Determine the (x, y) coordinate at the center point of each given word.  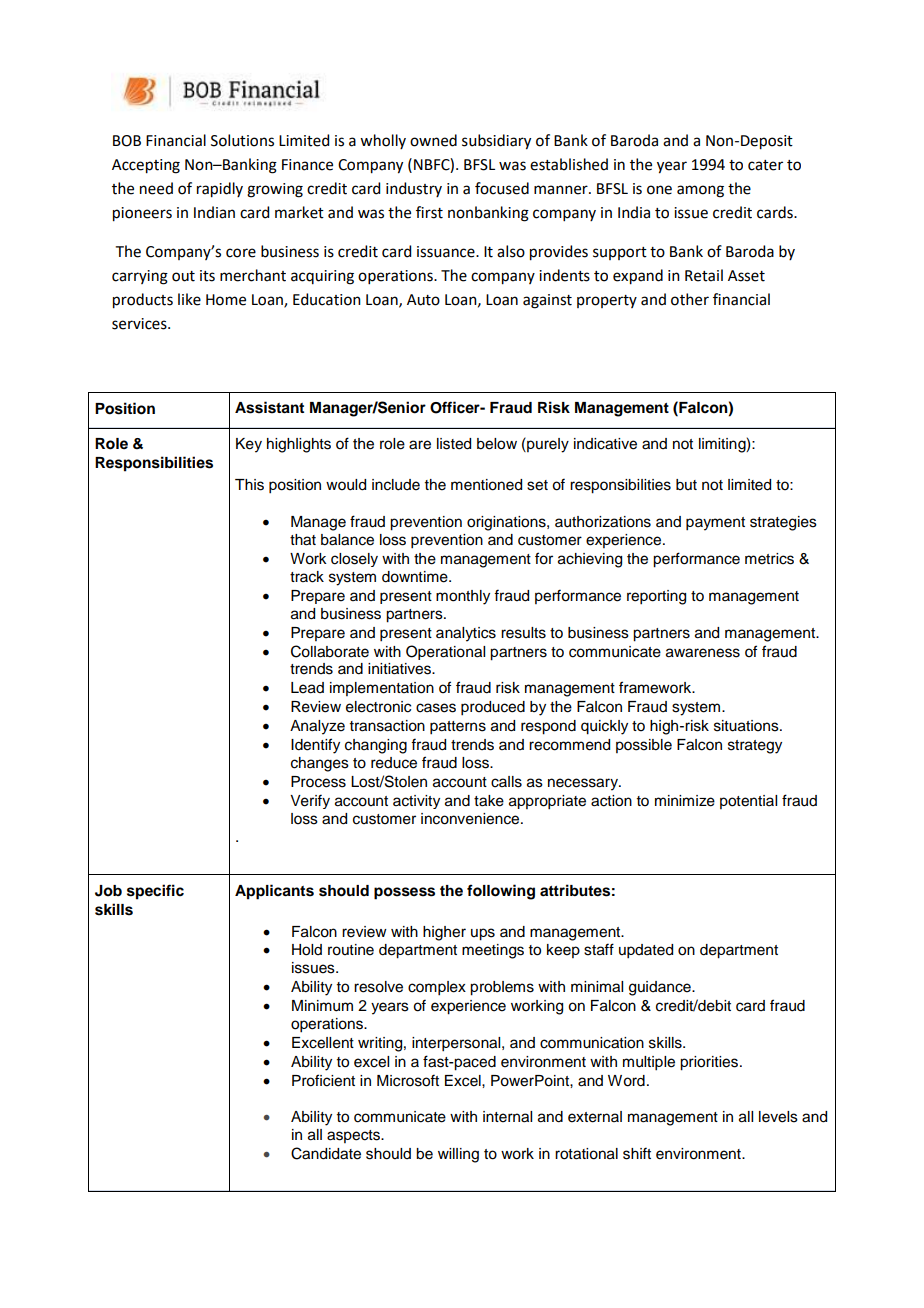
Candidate (326, 1153)
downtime (416, 577)
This (249, 485)
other (690, 299)
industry (414, 189)
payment (715, 524)
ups (483, 934)
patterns (458, 728)
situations (747, 726)
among (700, 191)
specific (155, 892)
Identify (315, 746)
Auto (423, 300)
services (140, 324)
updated (646, 951)
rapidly (220, 190)
